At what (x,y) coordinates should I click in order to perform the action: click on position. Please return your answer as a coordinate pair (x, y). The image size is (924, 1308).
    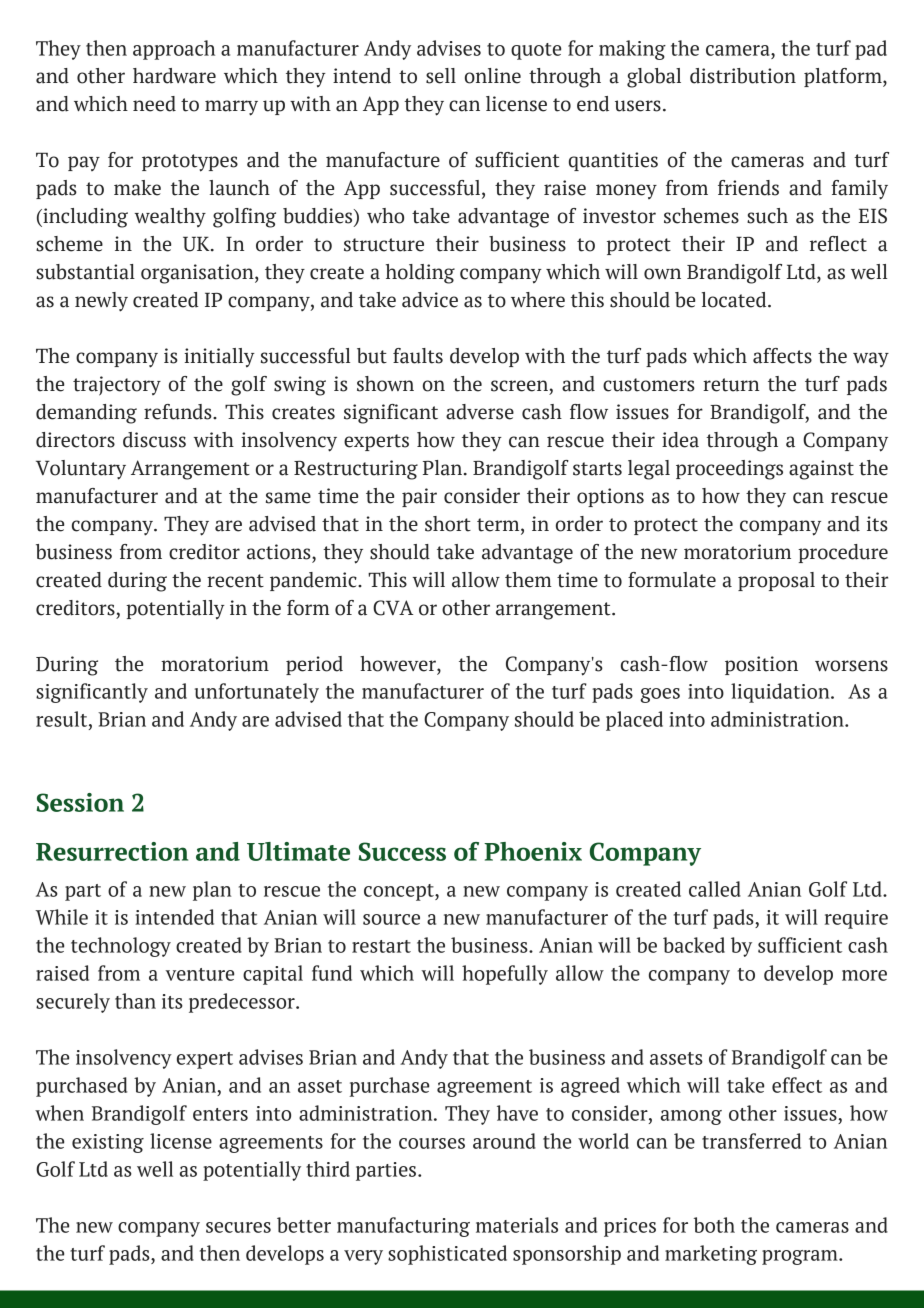
    Looking at the image, I should click on (761, 665).
